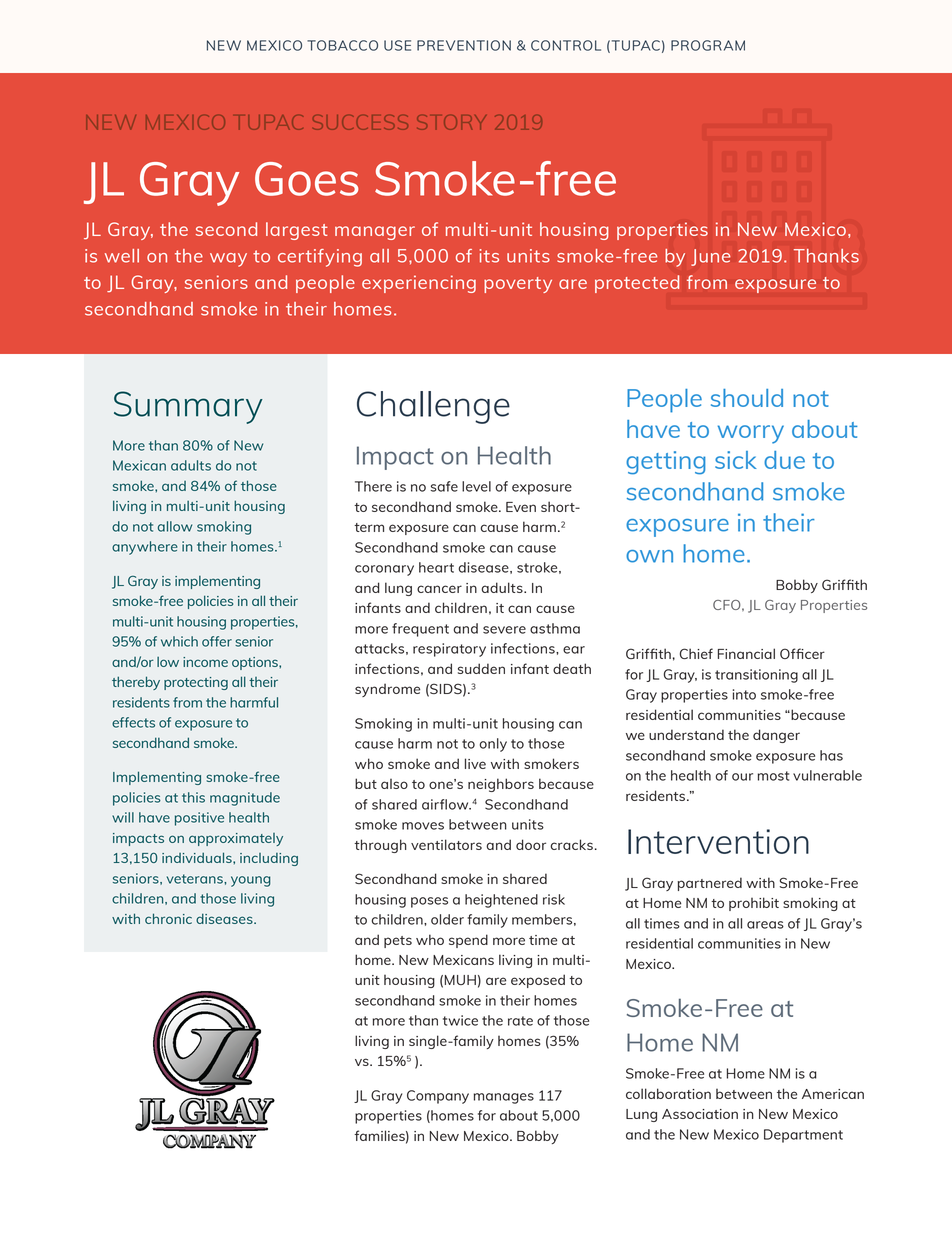 Image resolution: width=952 pixels, height=1233 pixels. I want to click on cancer, so click(439, 589).
